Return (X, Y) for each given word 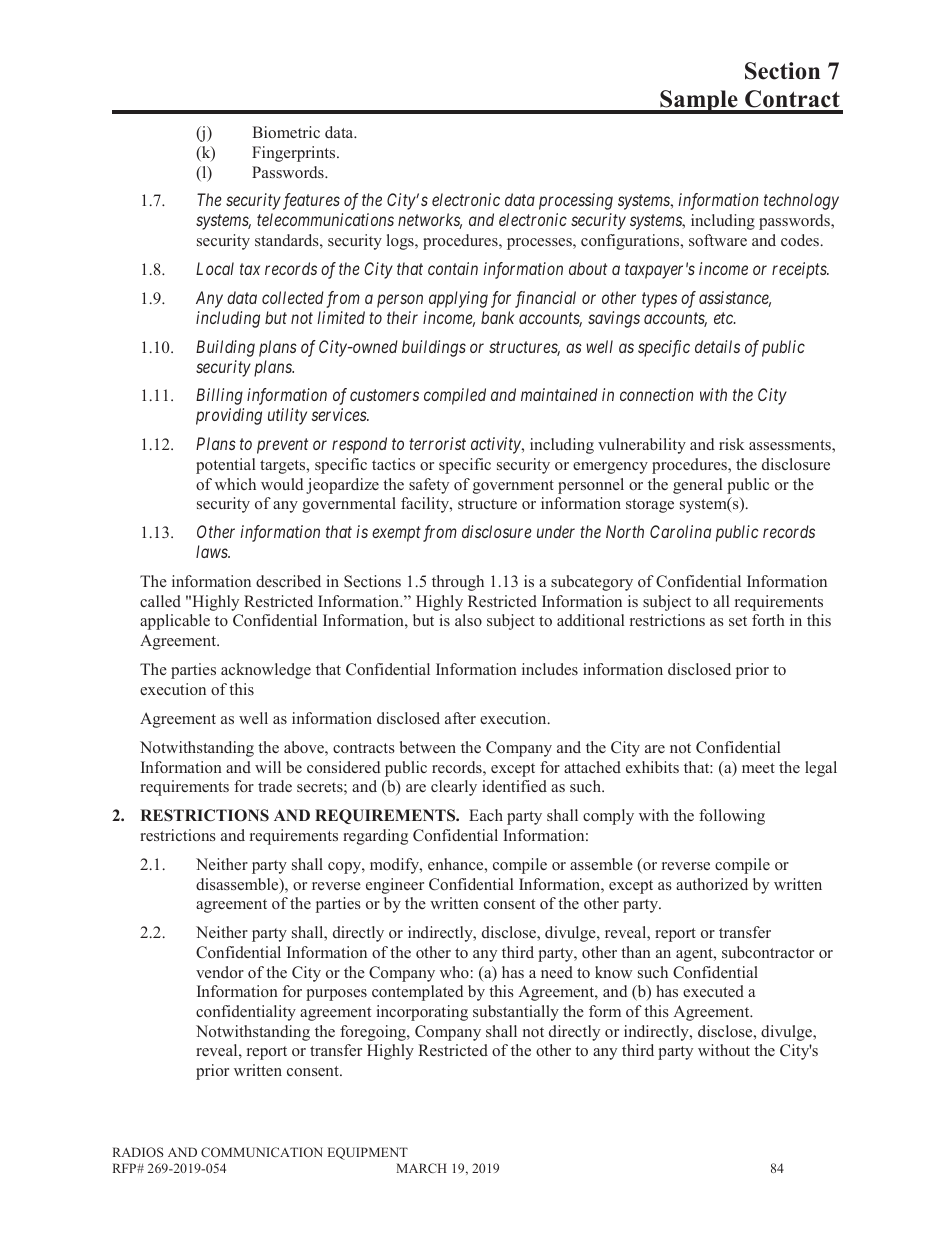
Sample (699, 102)
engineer (395, 886)
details (717, 346)
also (468, 620)
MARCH (422, 1168)
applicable (175, 622)
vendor (220, 972)
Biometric (286, 132)
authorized (712, 884)
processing (576, 201)
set (738, 621)
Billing (219, 396)
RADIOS (138, 1152)
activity (497, 445)
